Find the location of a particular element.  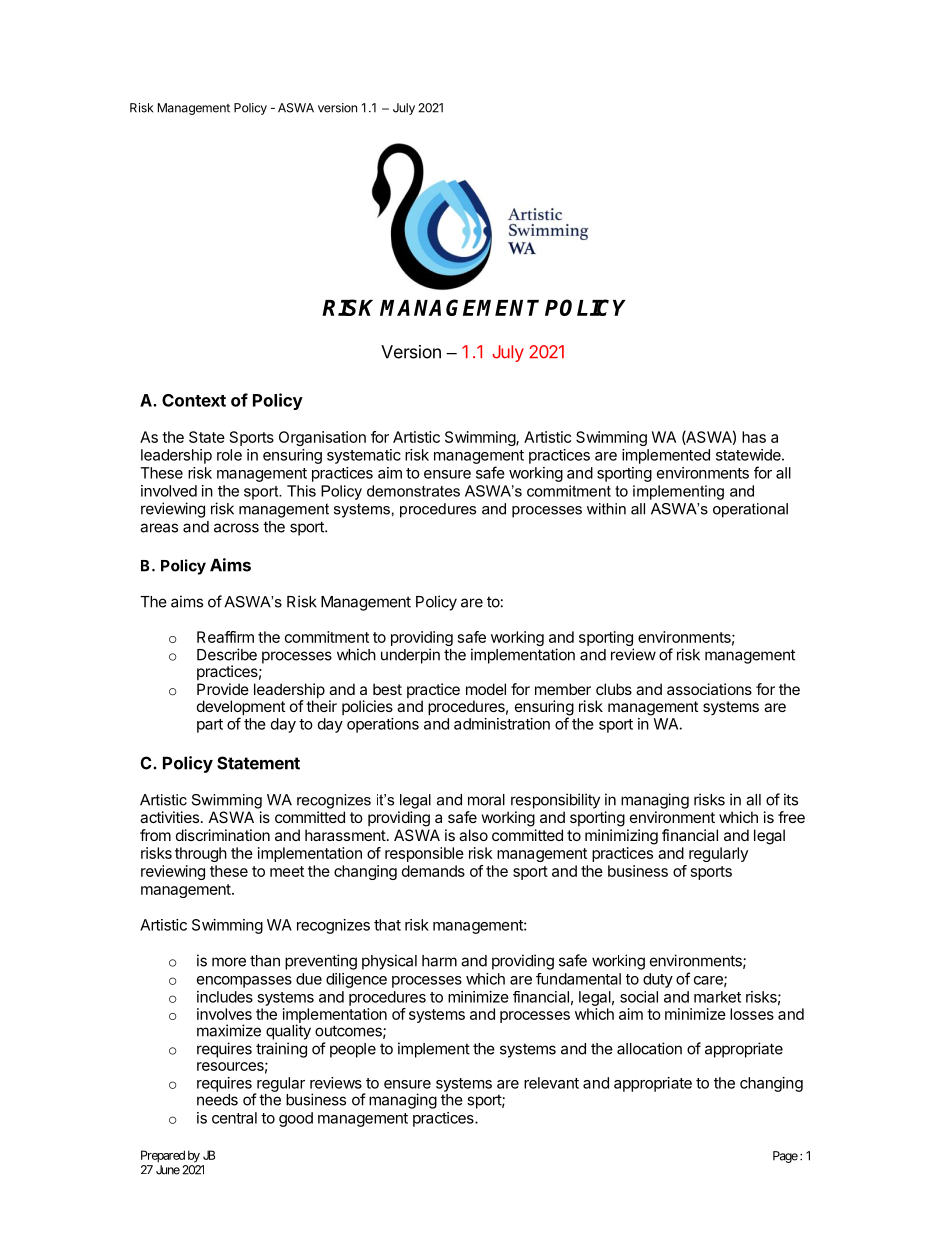

activities is located at coordinates (169, 817).
